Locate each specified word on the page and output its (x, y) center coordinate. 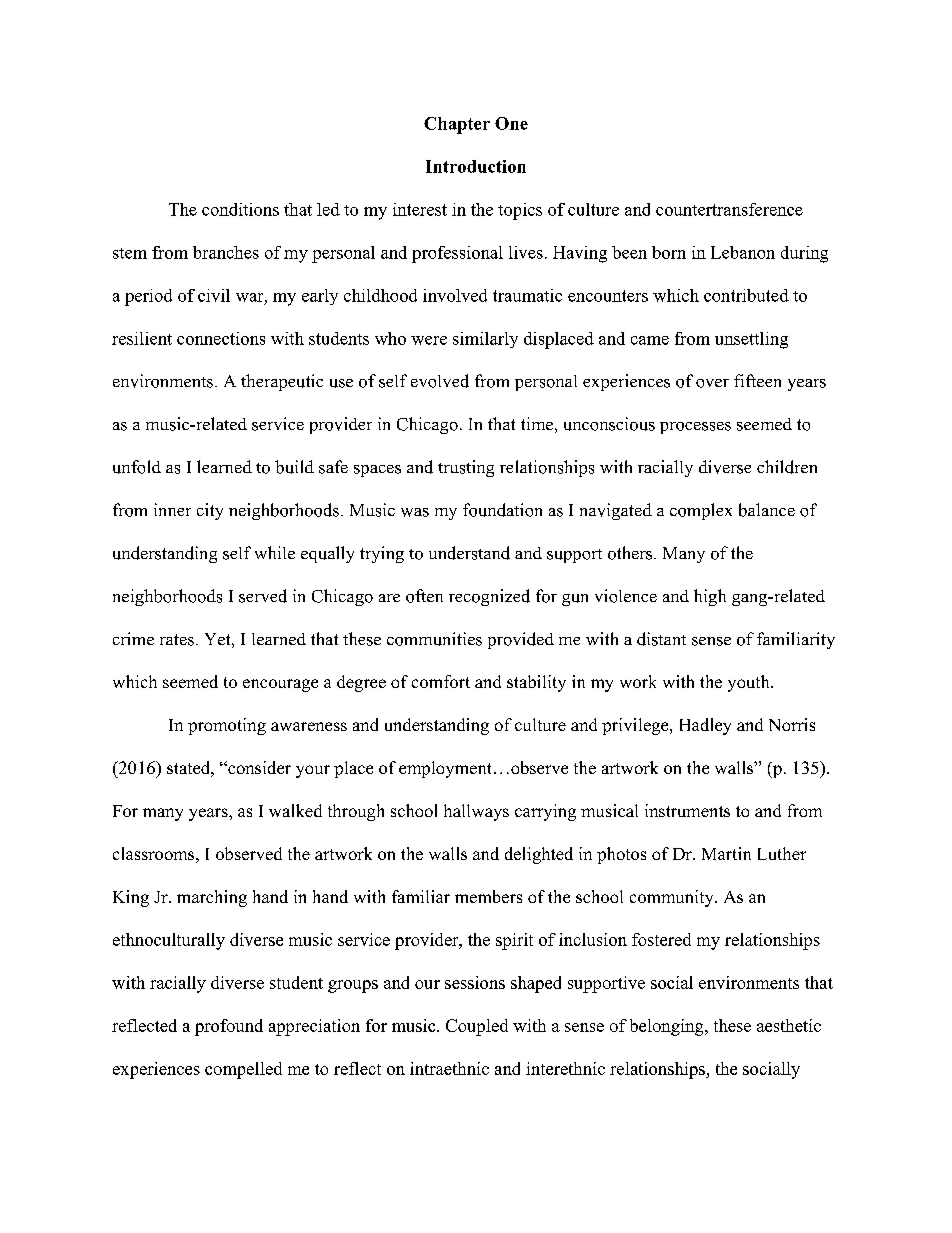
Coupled (477, 1027)
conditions (240, 209)
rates (177, 640)
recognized (489, 597)
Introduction (476, 166)
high (710, 597)
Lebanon (743, 252)
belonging (668, 1027)
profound (229, 1027)
